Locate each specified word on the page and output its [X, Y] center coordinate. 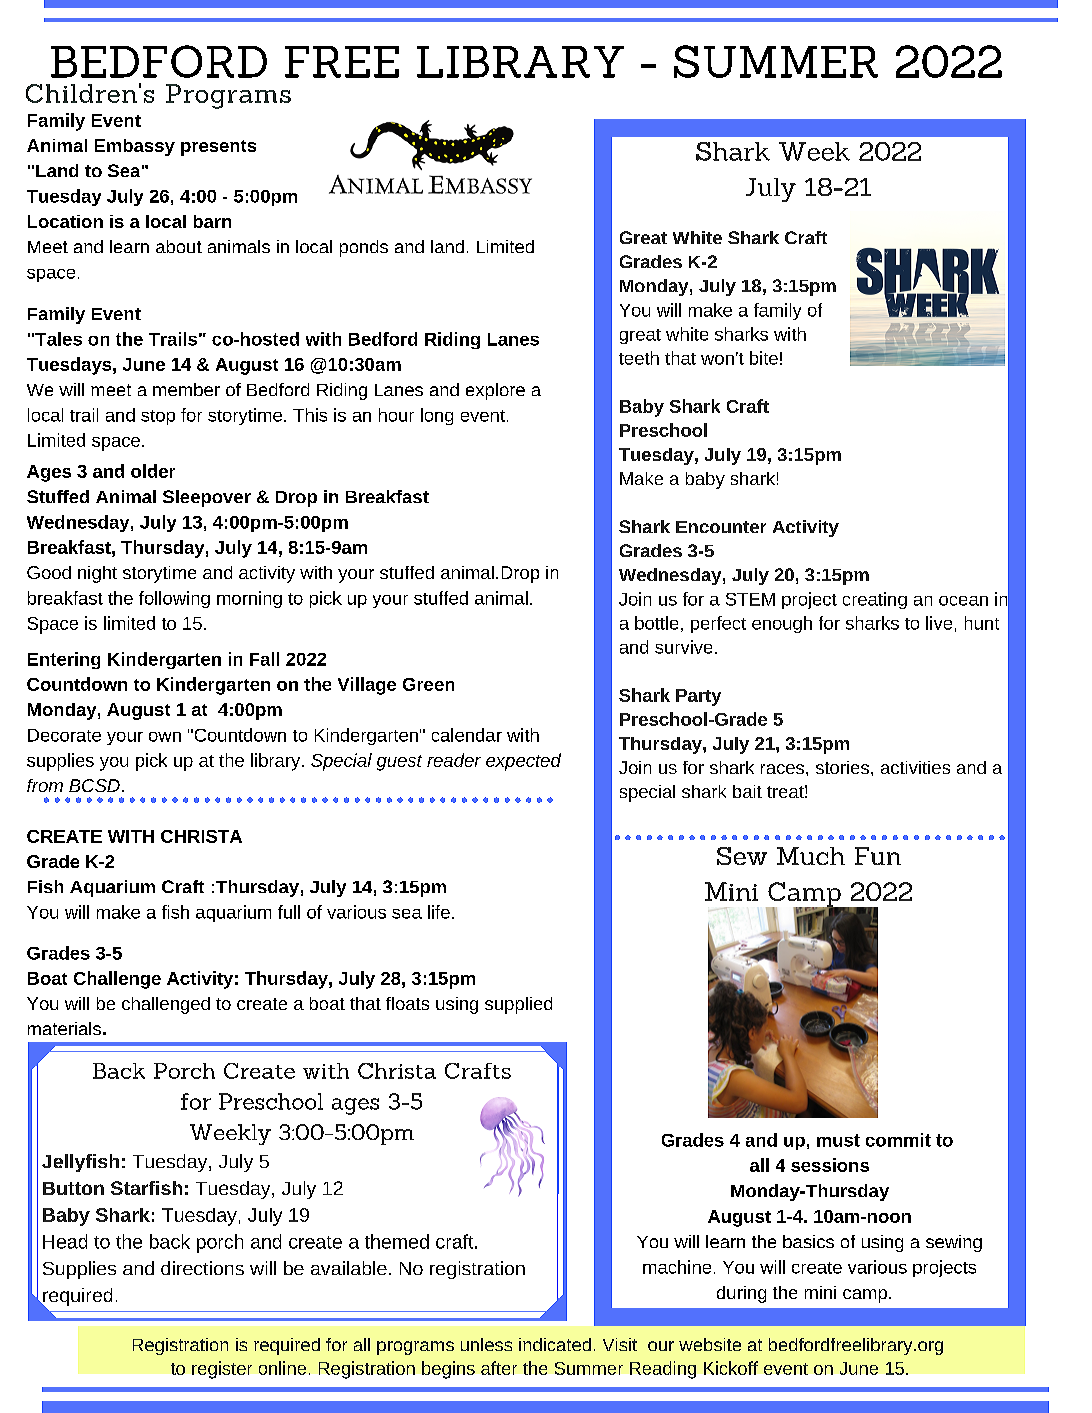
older [153, 471]
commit [898, 1140]
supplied [518, 1005]
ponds [364, 248]
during [741, 1294]
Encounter [721, 527]
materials [64, 1028]
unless [486, 1344]
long [437, 416]
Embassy [135, 147]
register [222, 1370]
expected [523, 762]
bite [764, 358]
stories [842, 767]
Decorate [64, 735]
